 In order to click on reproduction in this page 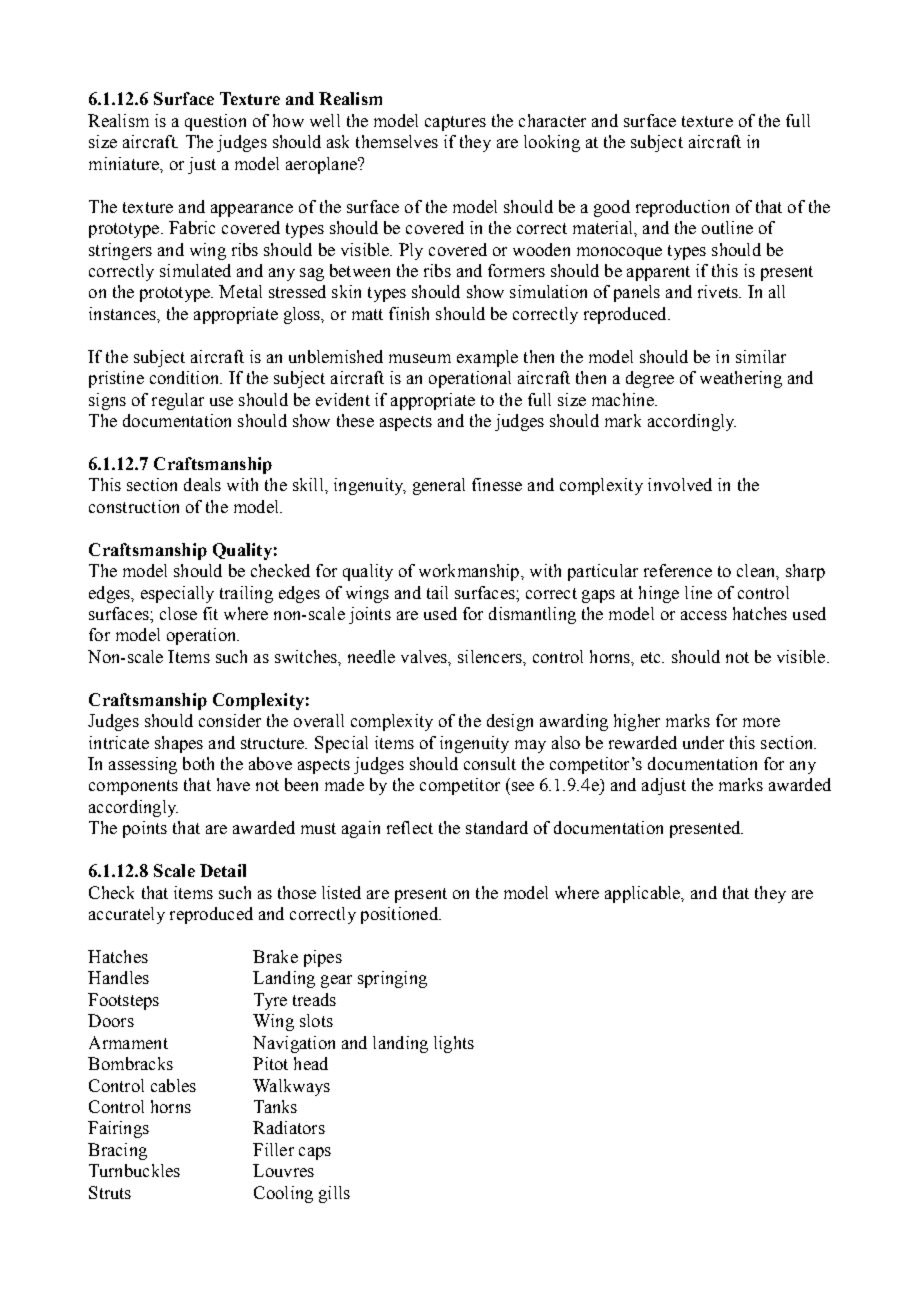, I will do `click(682, 208)`.
